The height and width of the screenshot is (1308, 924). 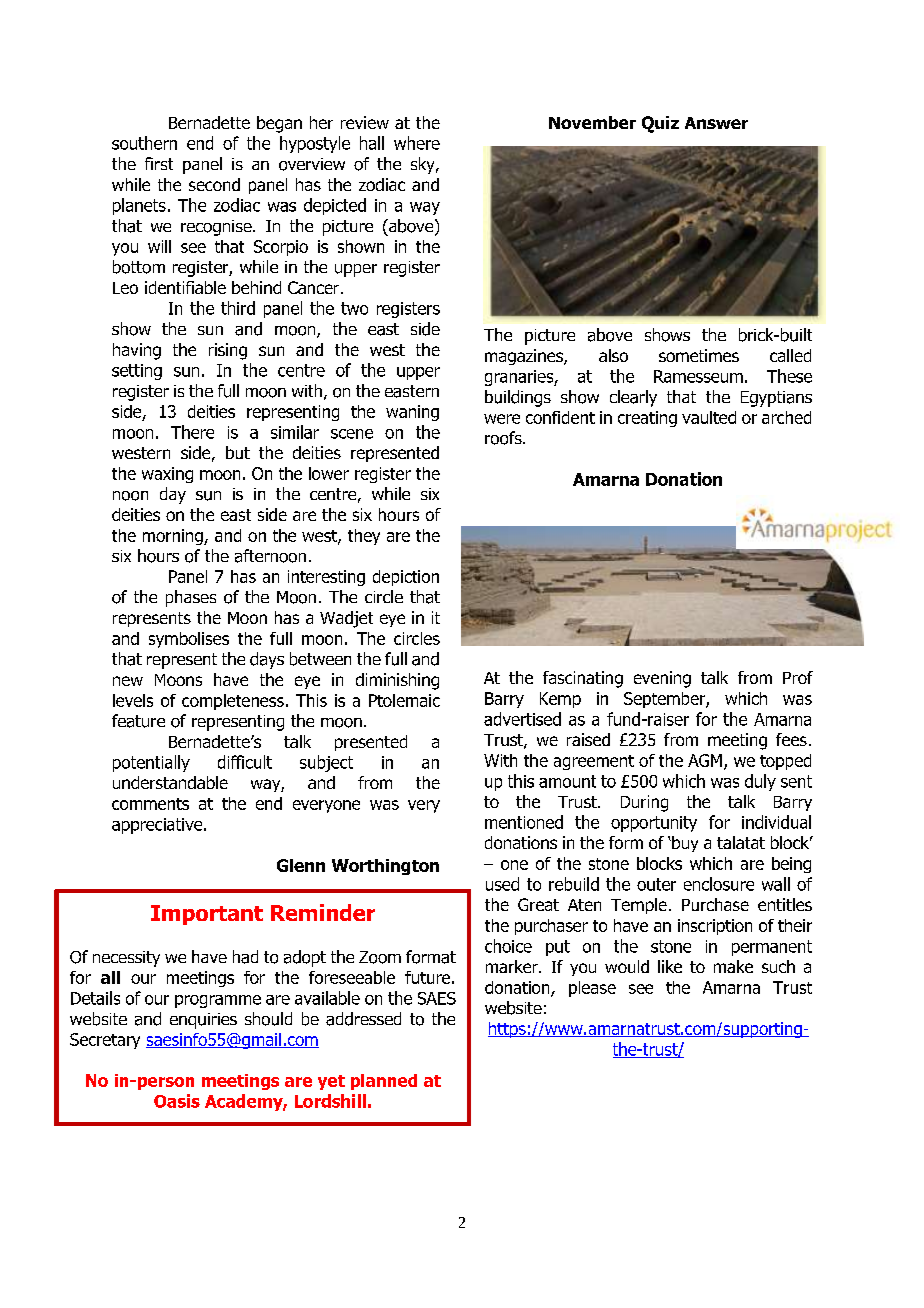 I want to click on depiction, so click(x=406, y=578).
